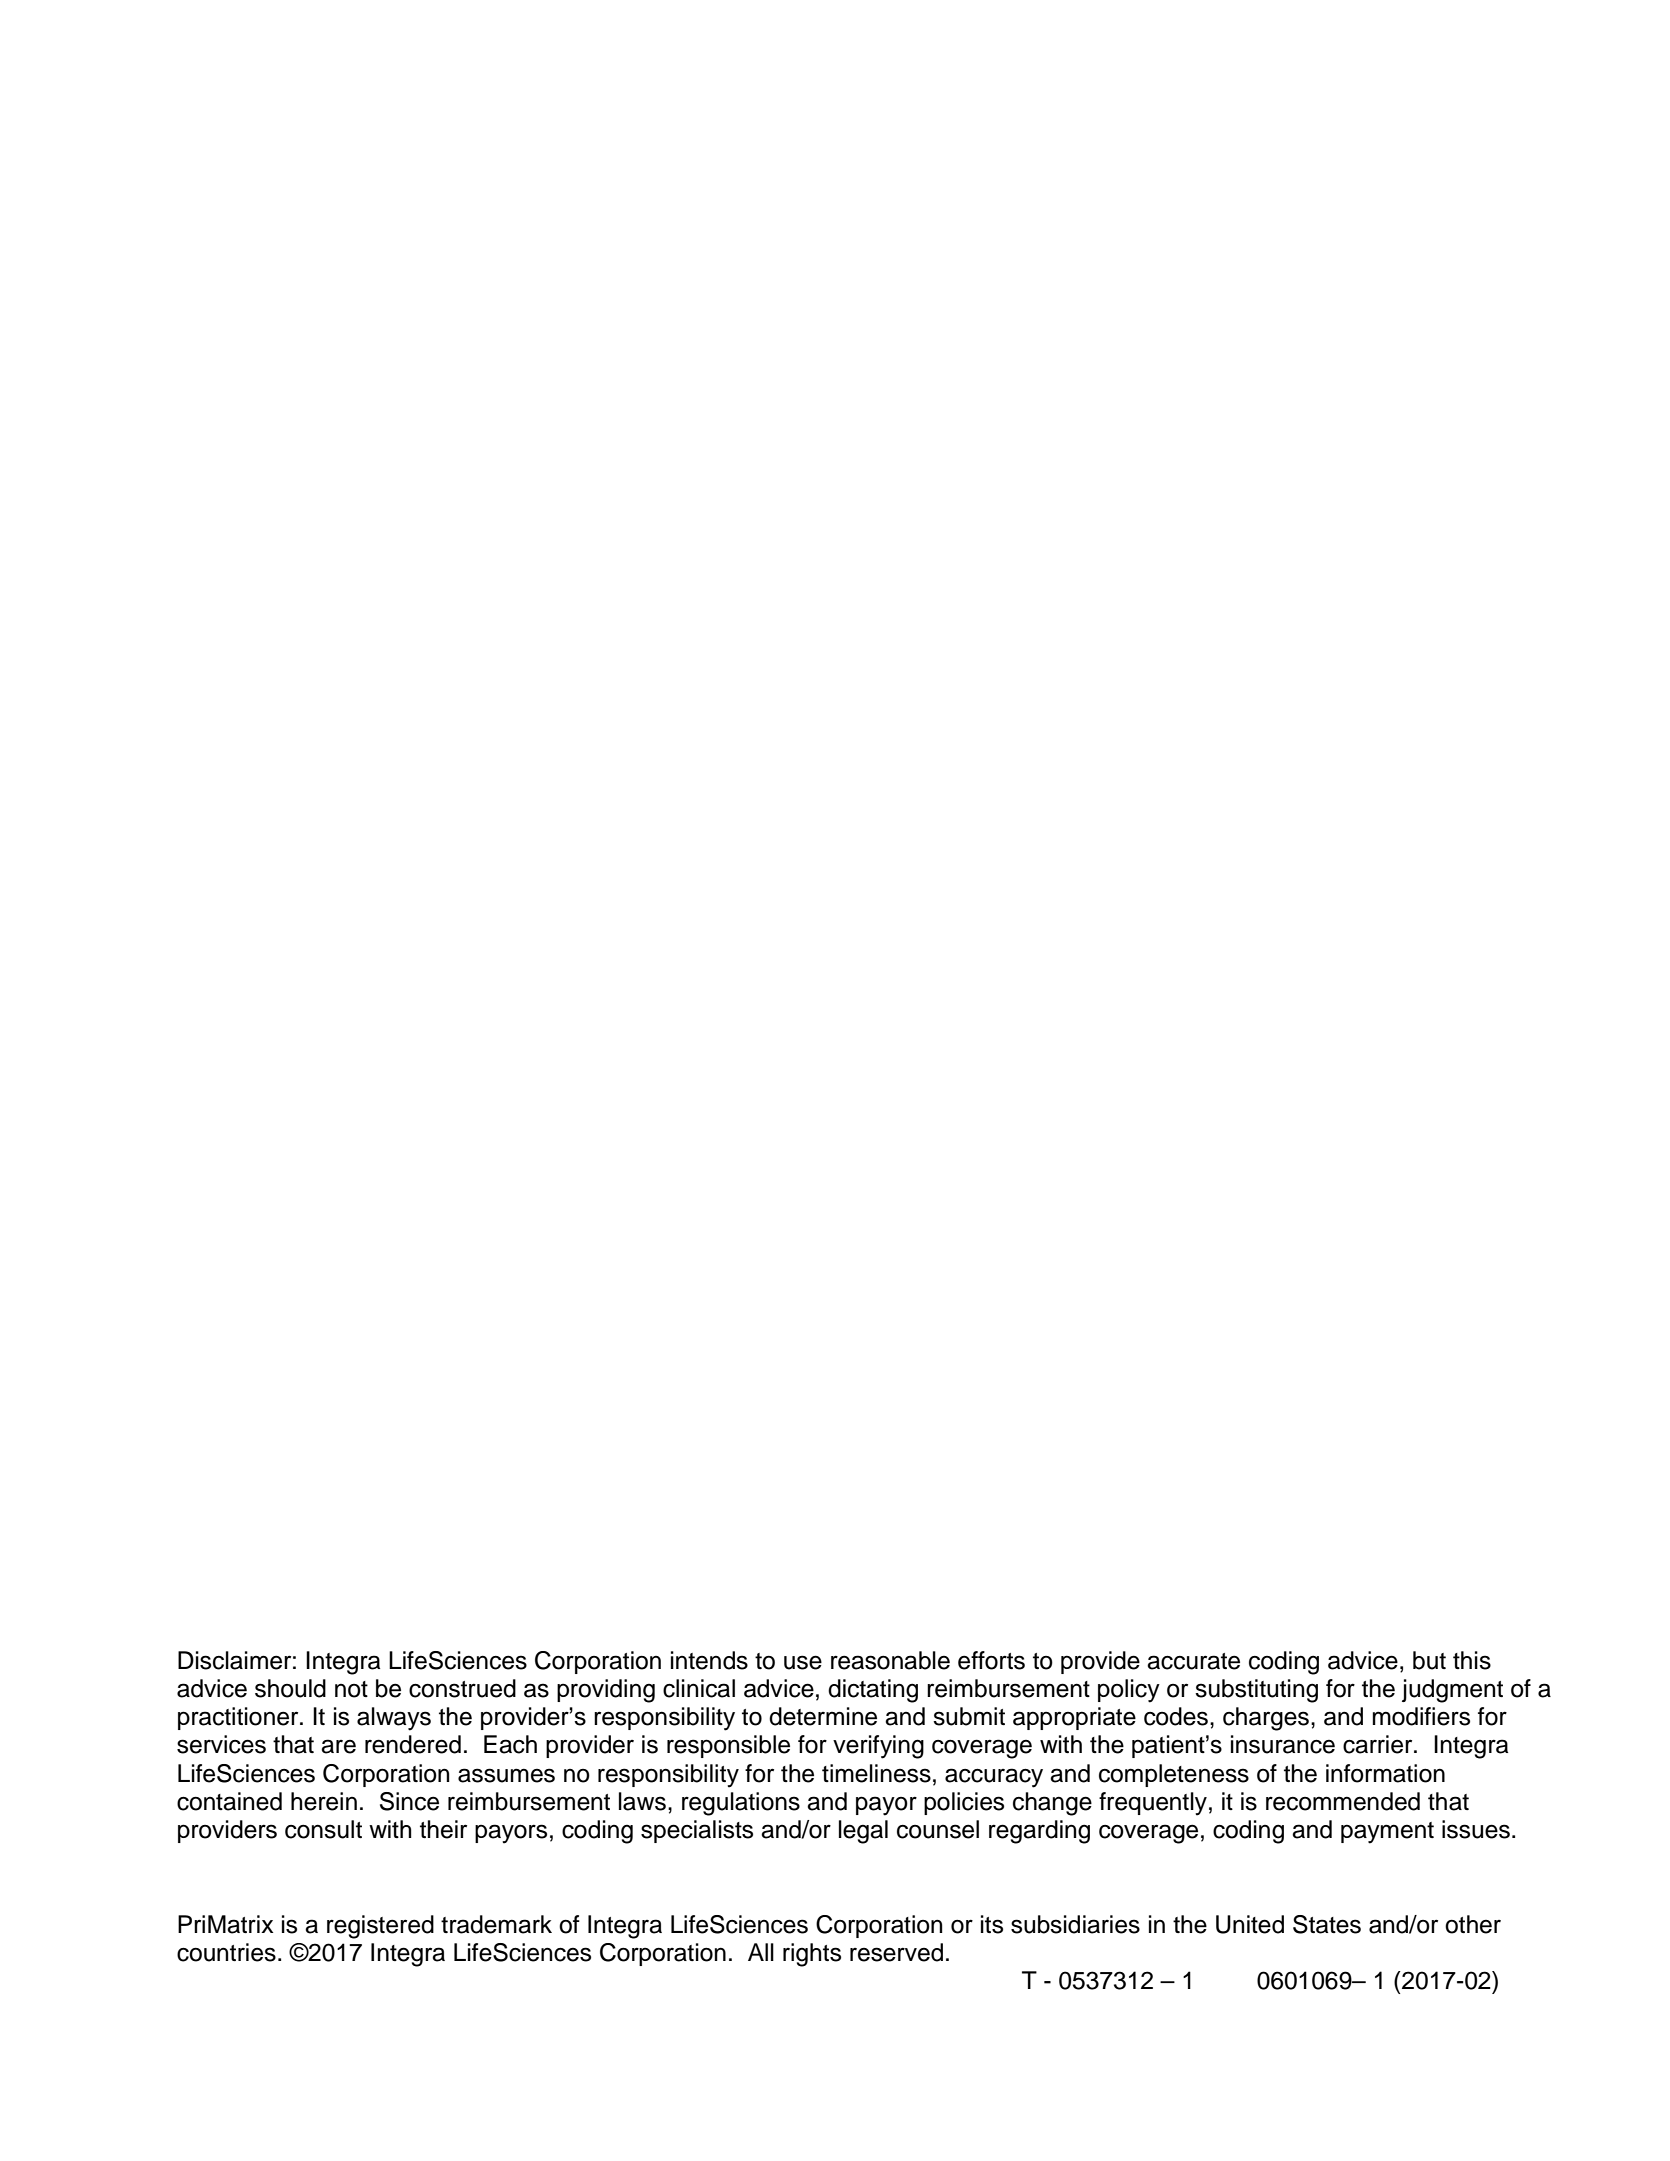 This screenshot has width=1670, height=2161. What do you see at coordinates (323, 1829) in the screenshot?
I see `consult` at bounding box center [323, 1829].
